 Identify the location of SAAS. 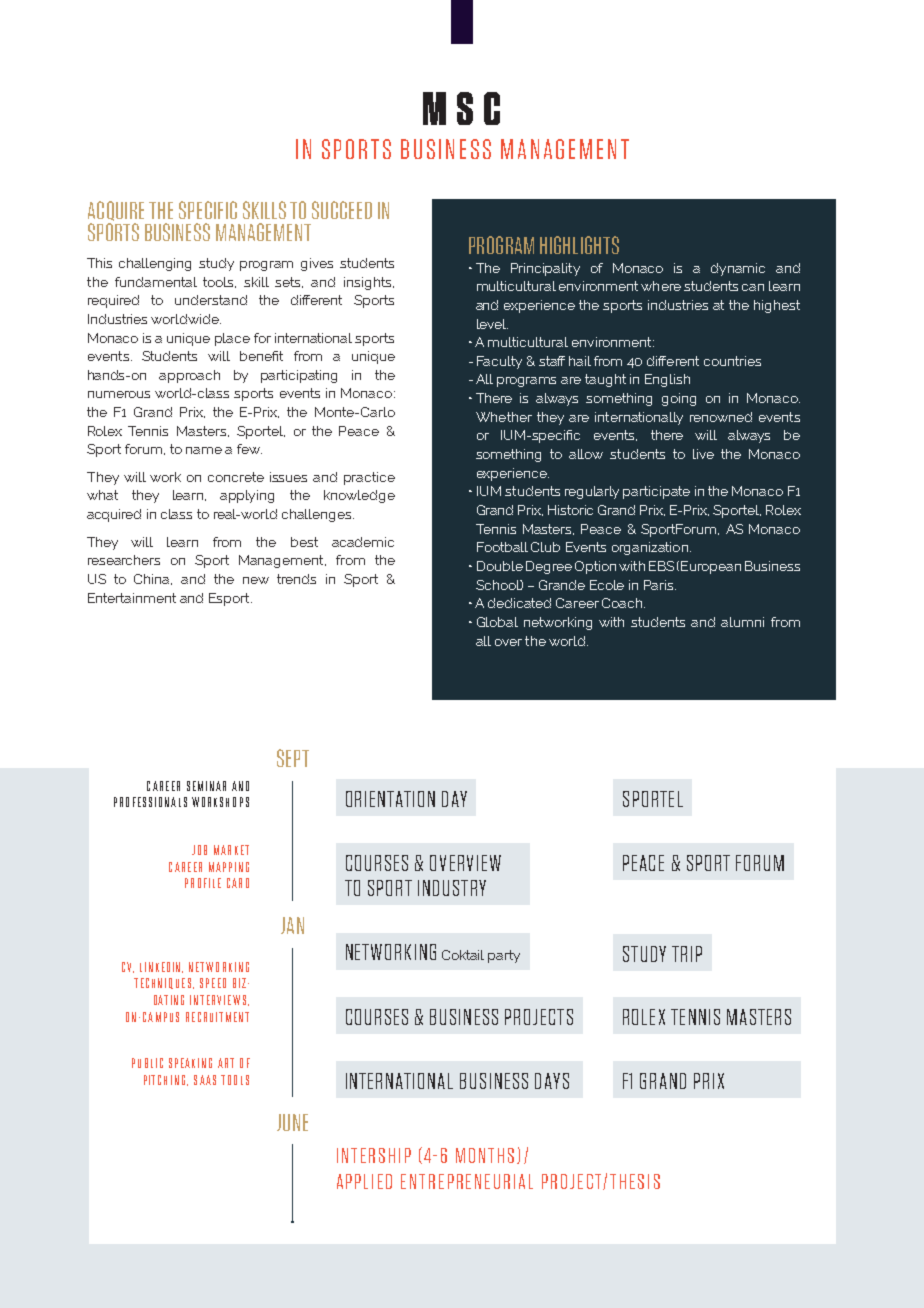
(205, 1080).
